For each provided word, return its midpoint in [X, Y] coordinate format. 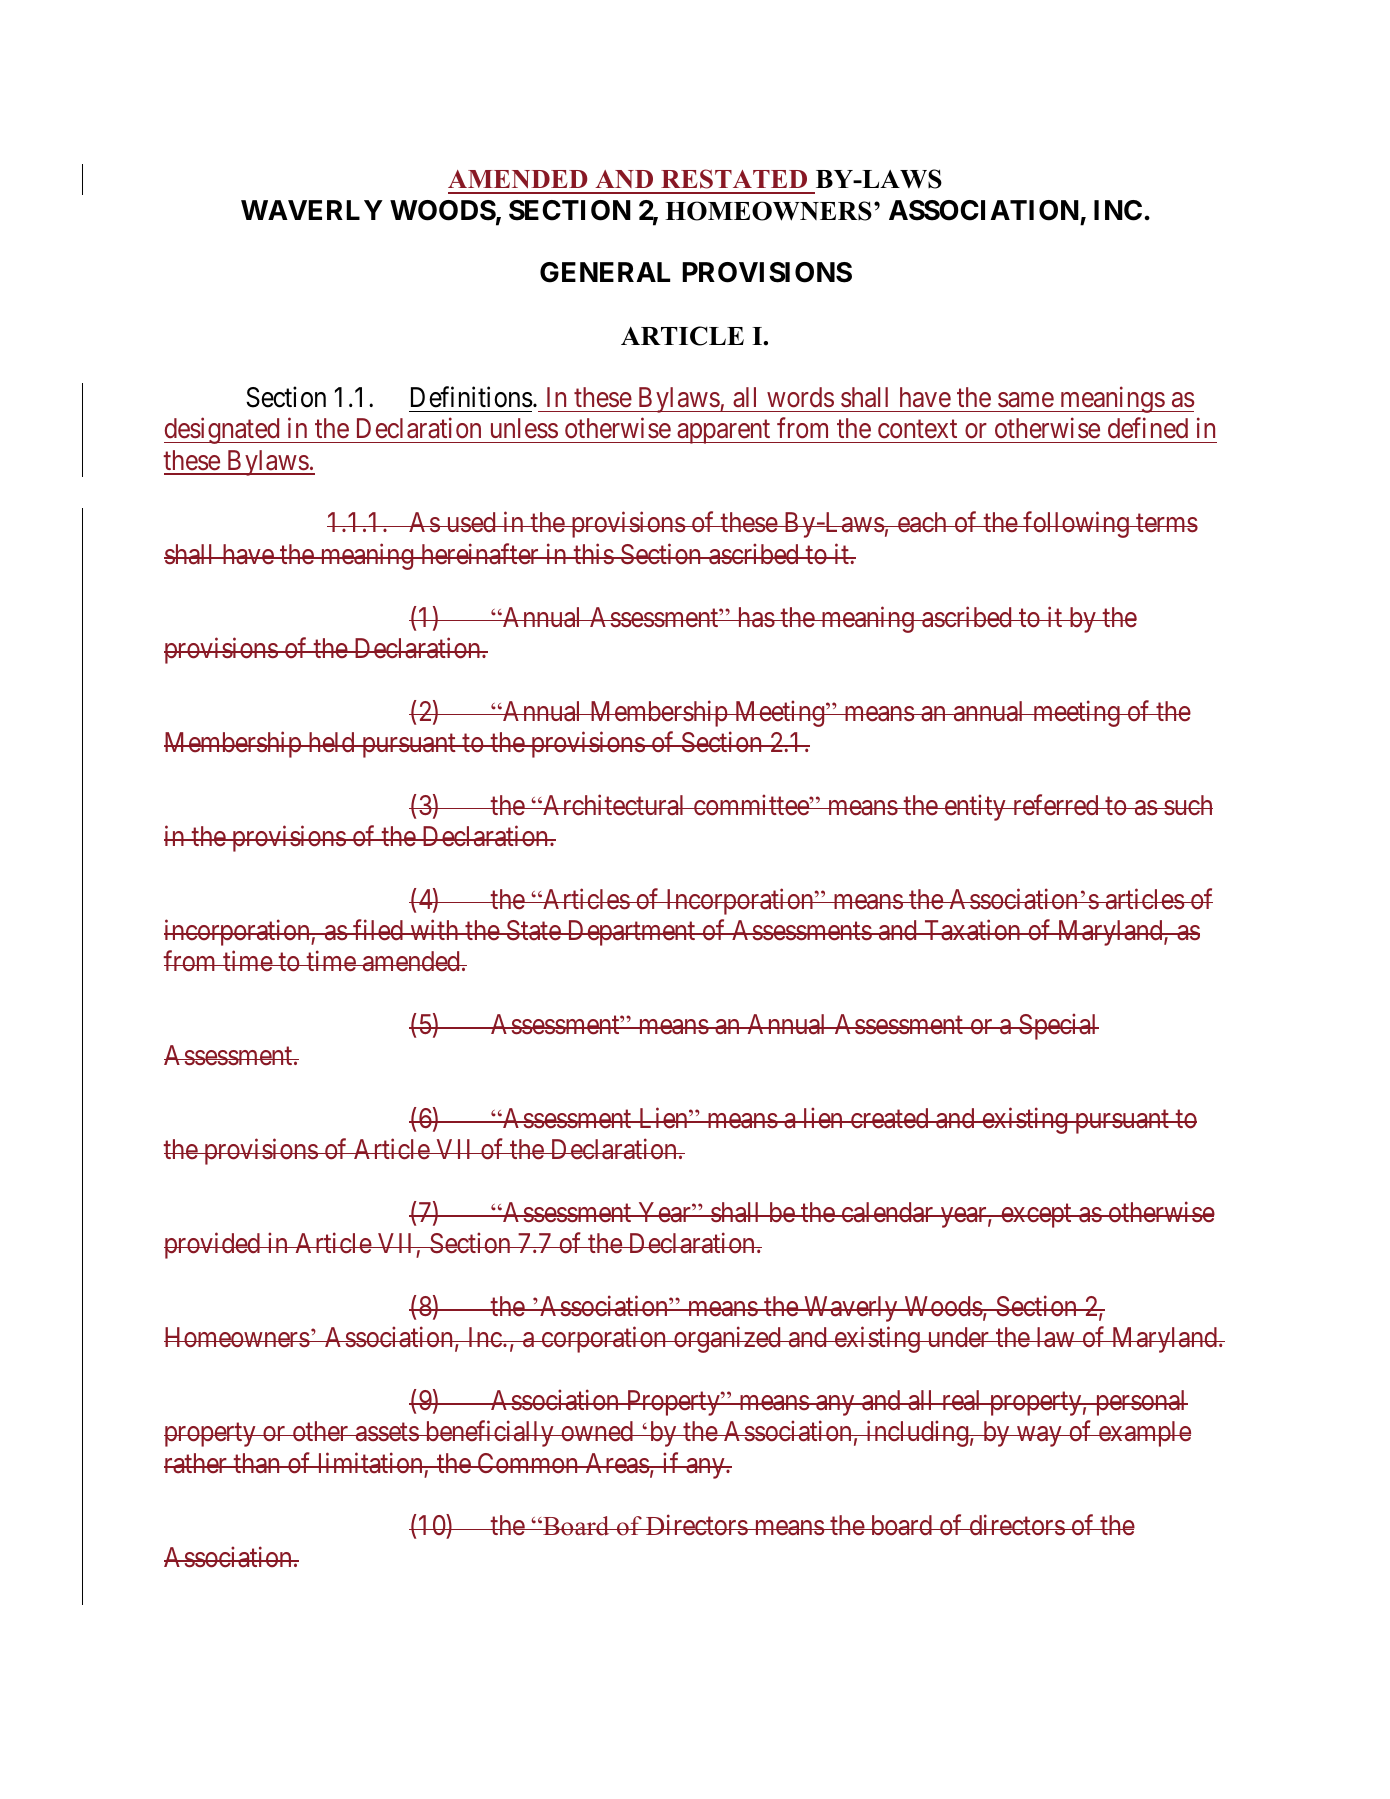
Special [1058, 1026]
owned [597, 1431]
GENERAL [605, 272]
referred [1055, 805]
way [1039, 1437]
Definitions [472, 397]
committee [750, 805]
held [331, 742]
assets [386, 1433]
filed [378, 930]
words [800, 397]
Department [631, 933]
